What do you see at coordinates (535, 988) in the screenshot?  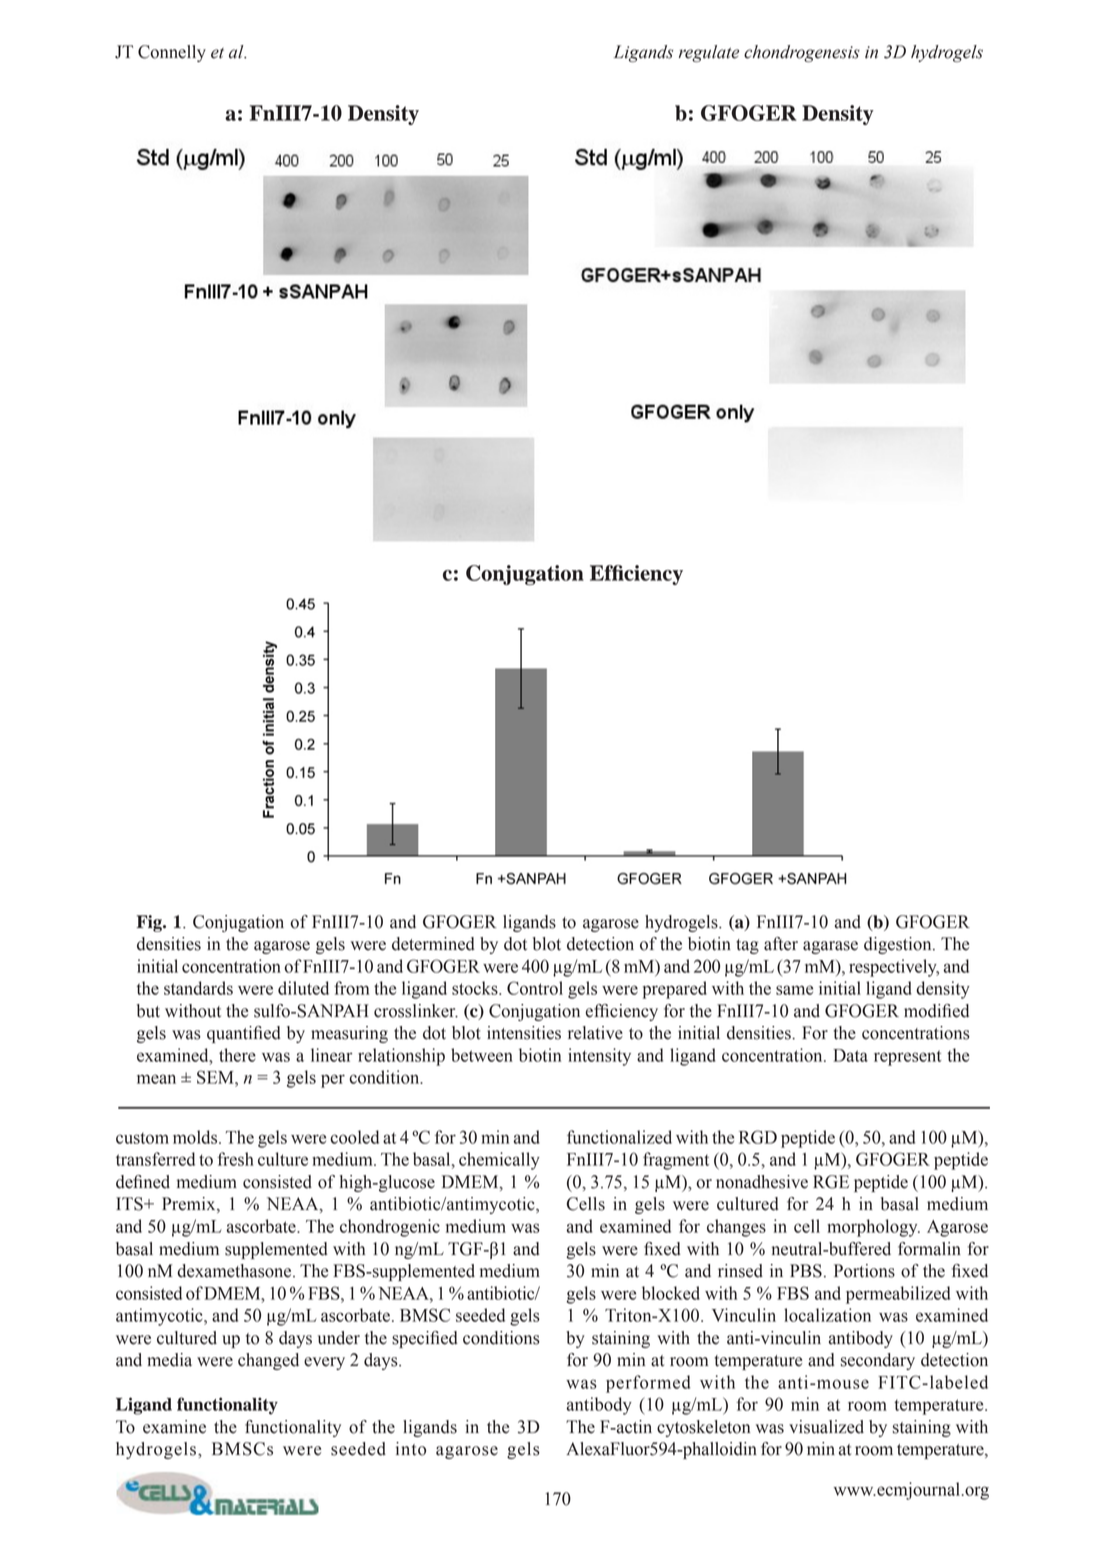 I see `Control` at bounding box center [535, 988].
